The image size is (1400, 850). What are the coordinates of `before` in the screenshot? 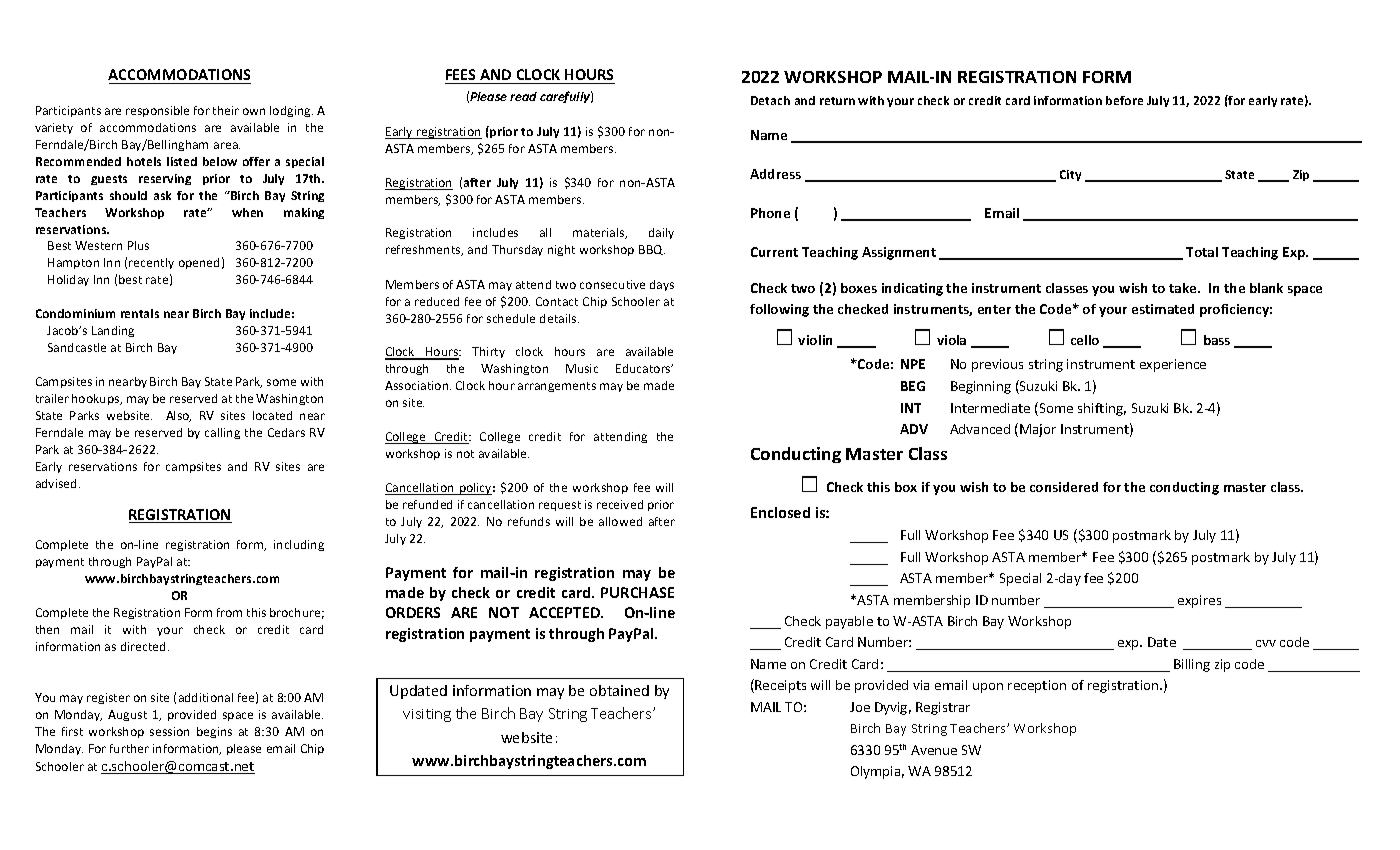 It's located at (1124, 100).
